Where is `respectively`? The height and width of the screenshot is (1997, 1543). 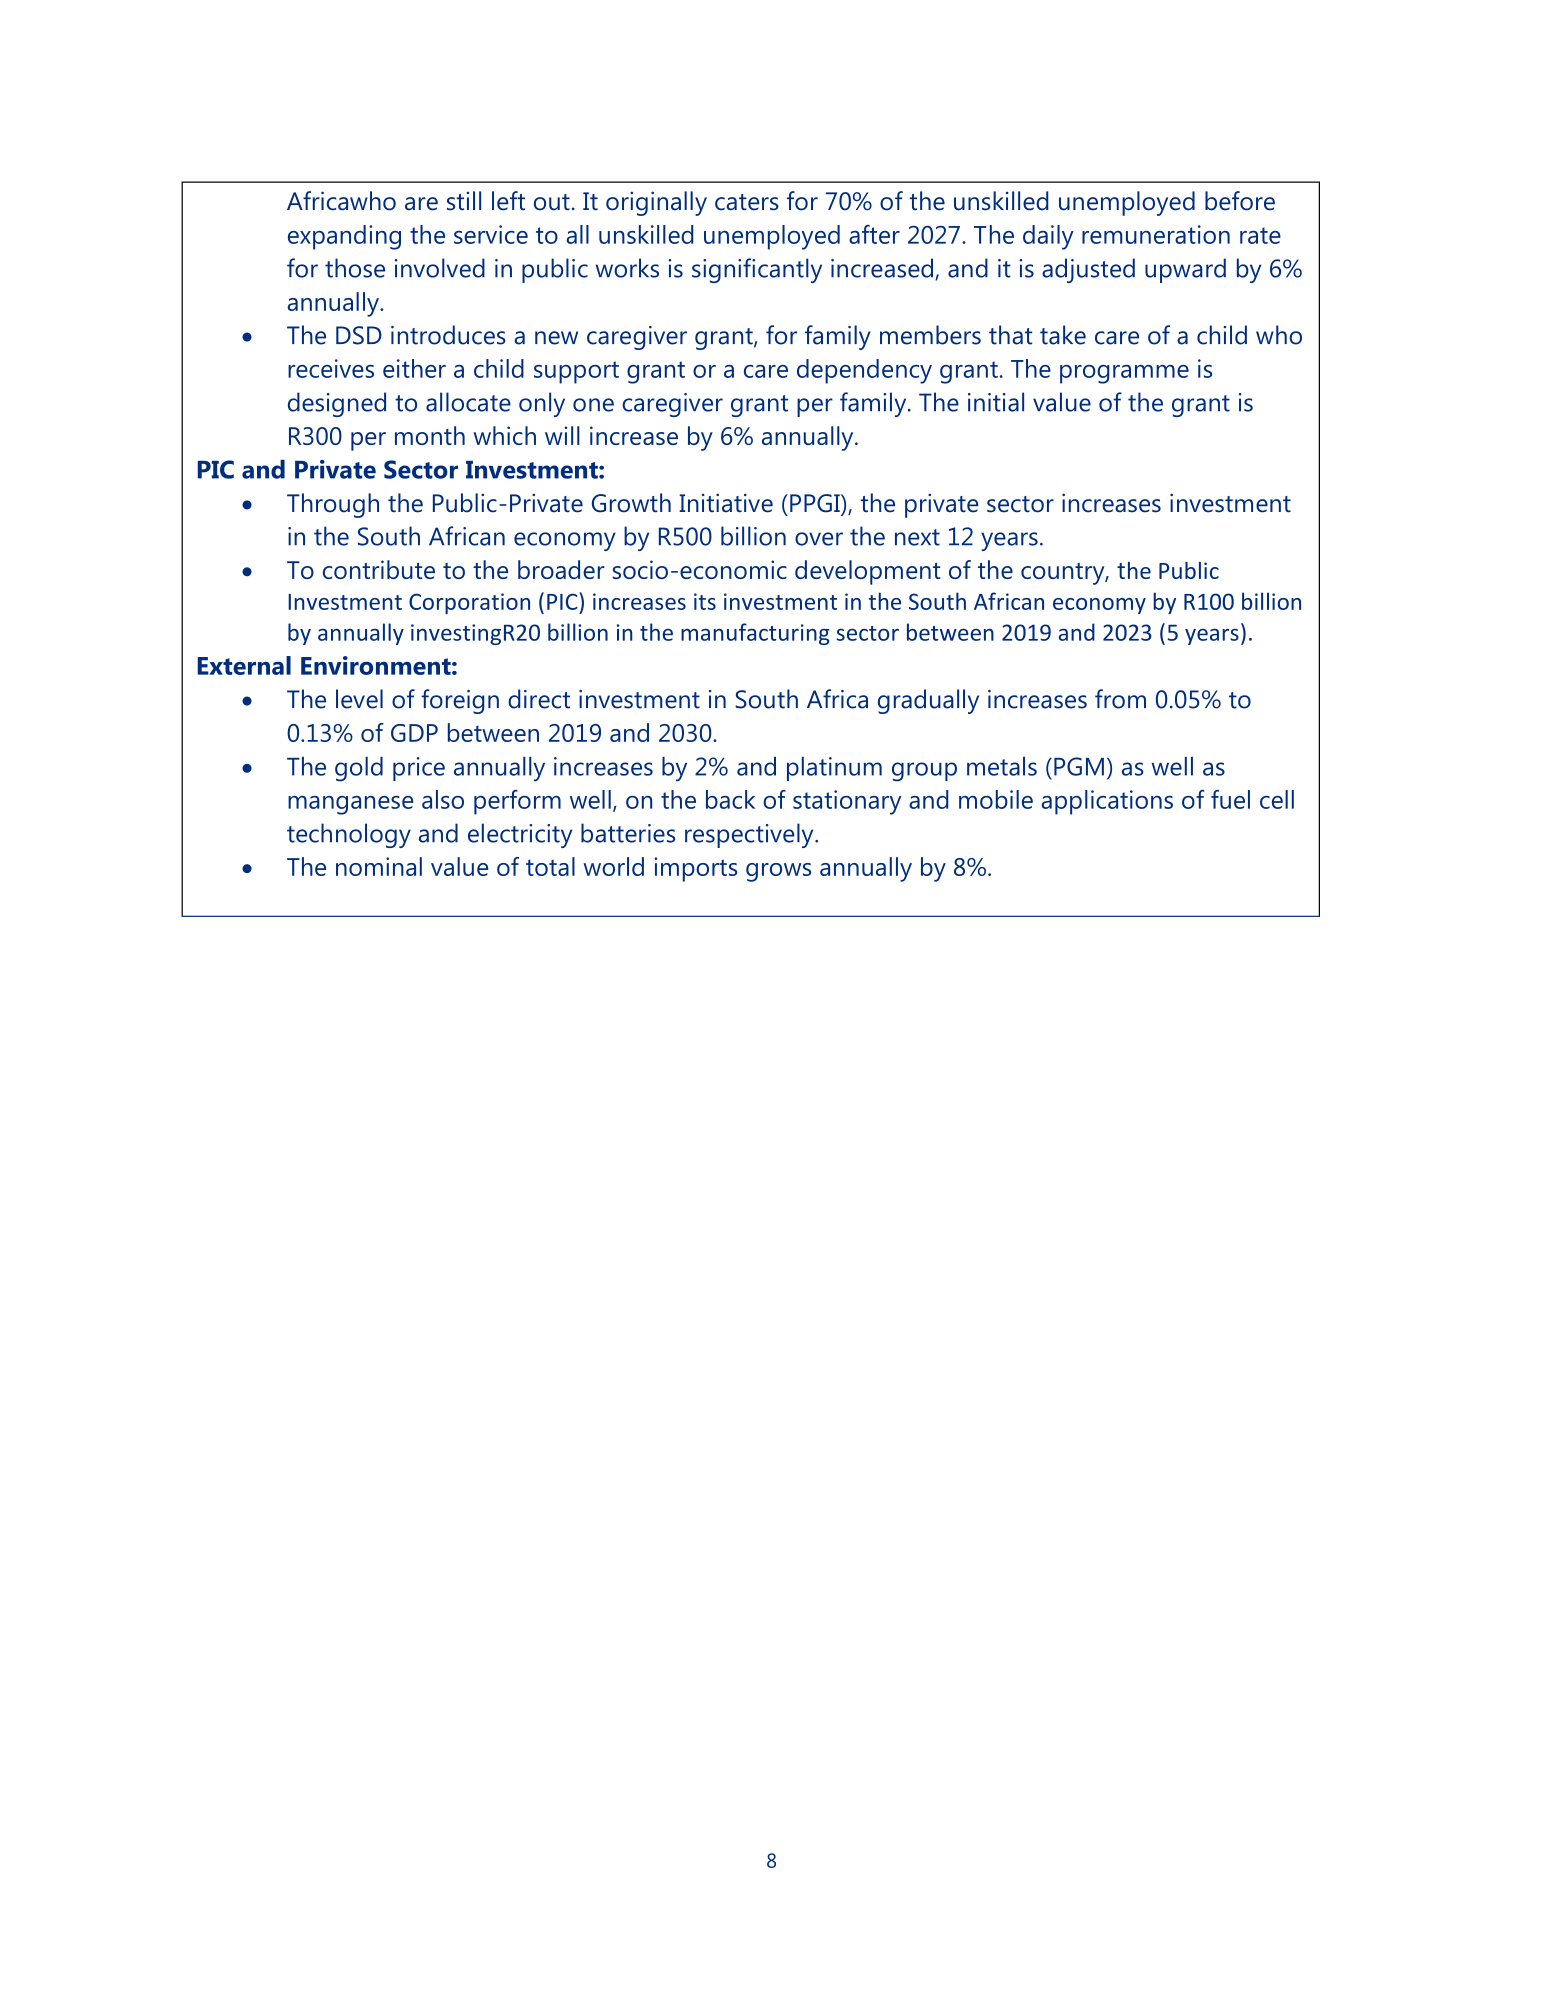
respectively is located at coordinates (750, 835).
